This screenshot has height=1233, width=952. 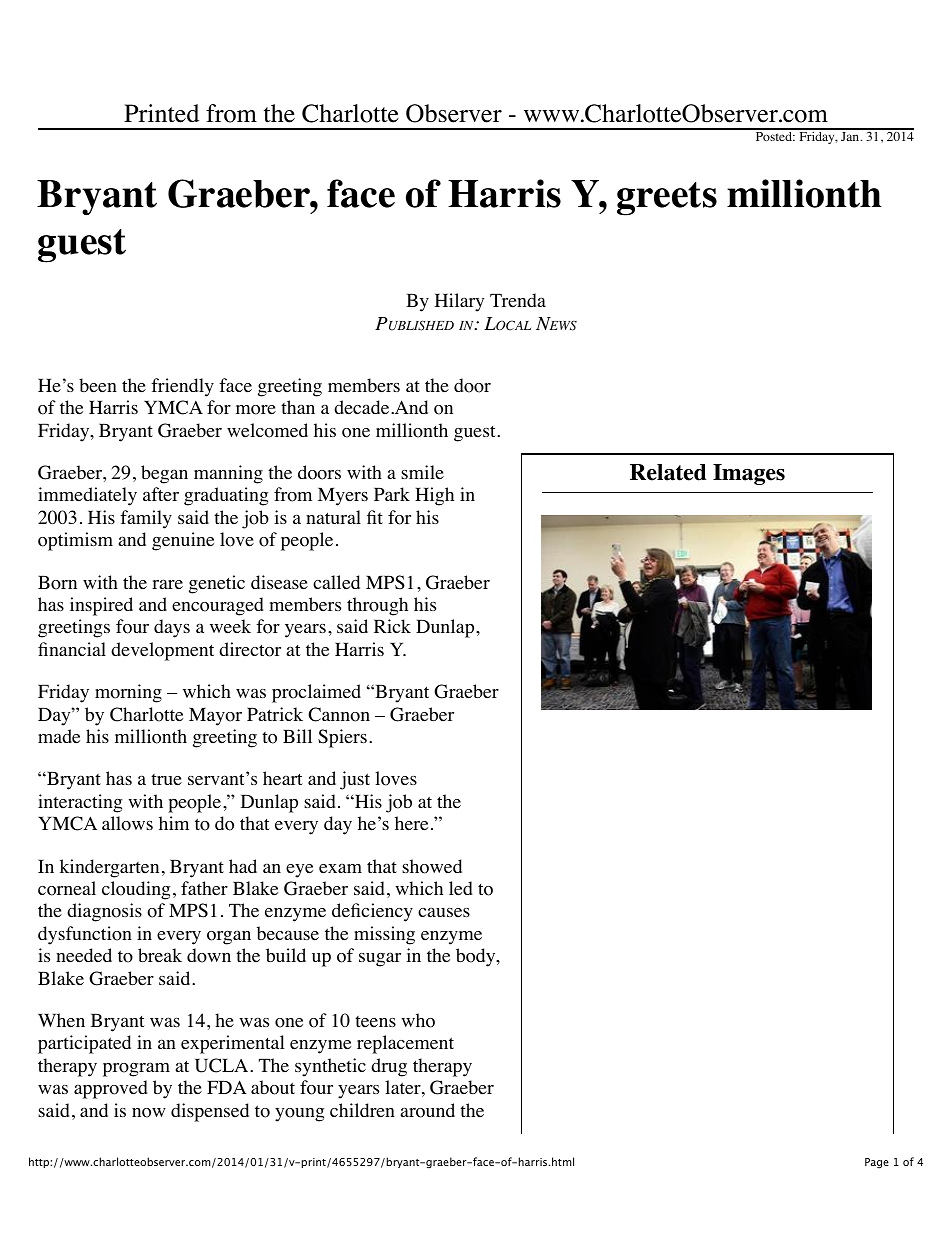 What do you see at coordinates (146, 519) in the screenshot?
I see `family` at bounding box center [146, 519].
